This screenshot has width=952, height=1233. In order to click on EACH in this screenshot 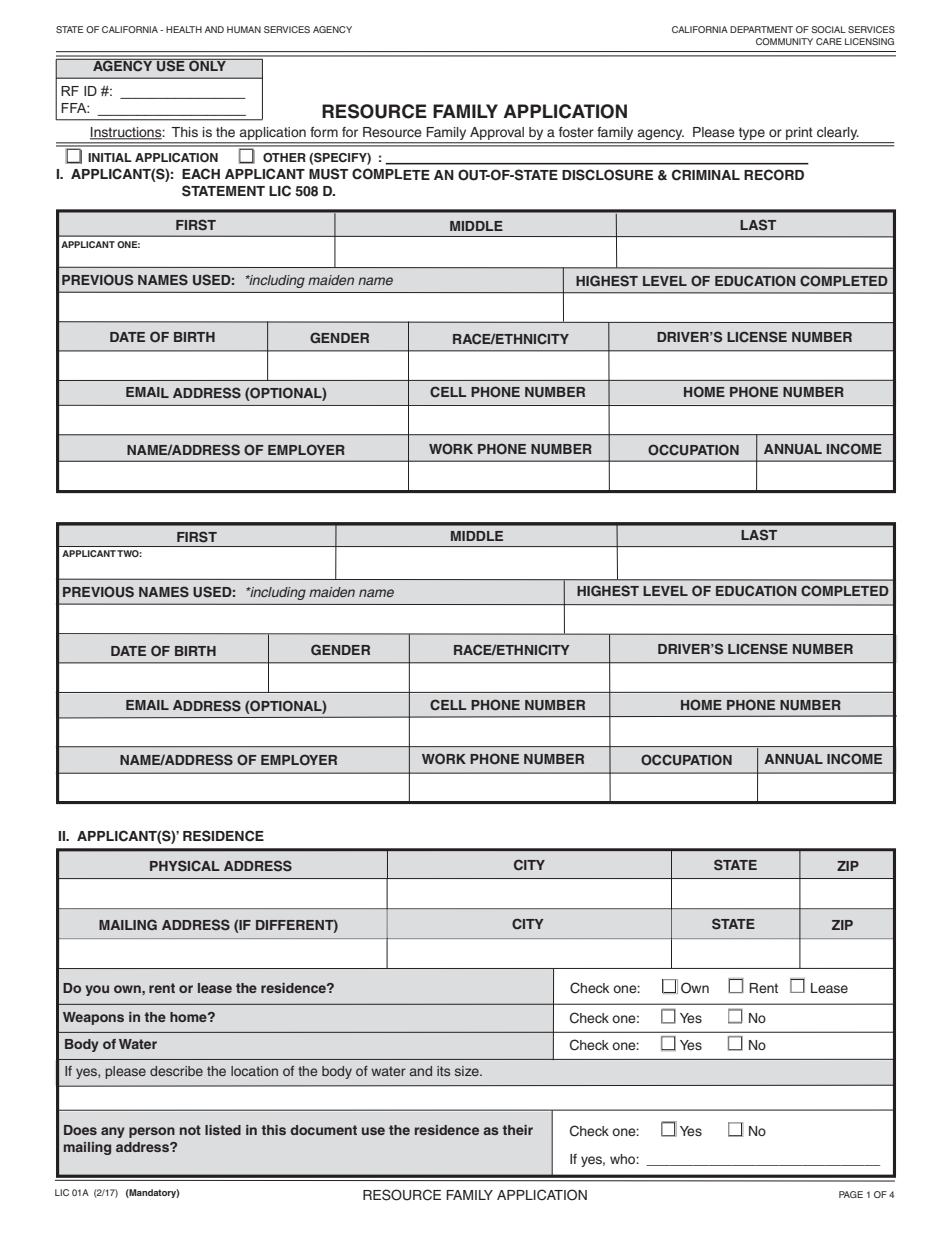, I will do `click(201, 174)`.
